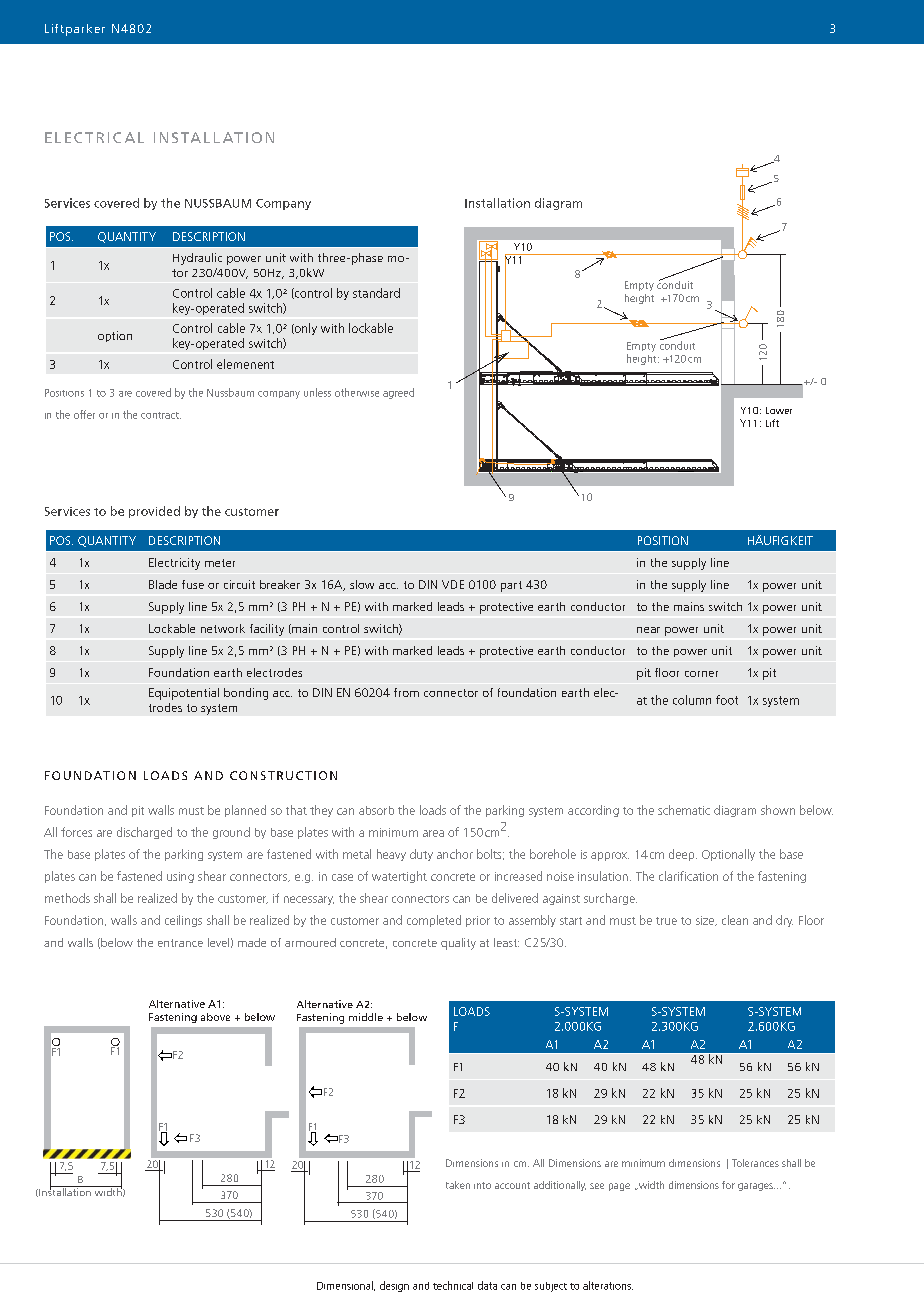 This screenshot has width=924, height=1308. Describe the element at coordinates (453, 1285) in the screenshot. I see `technical` at that location.
